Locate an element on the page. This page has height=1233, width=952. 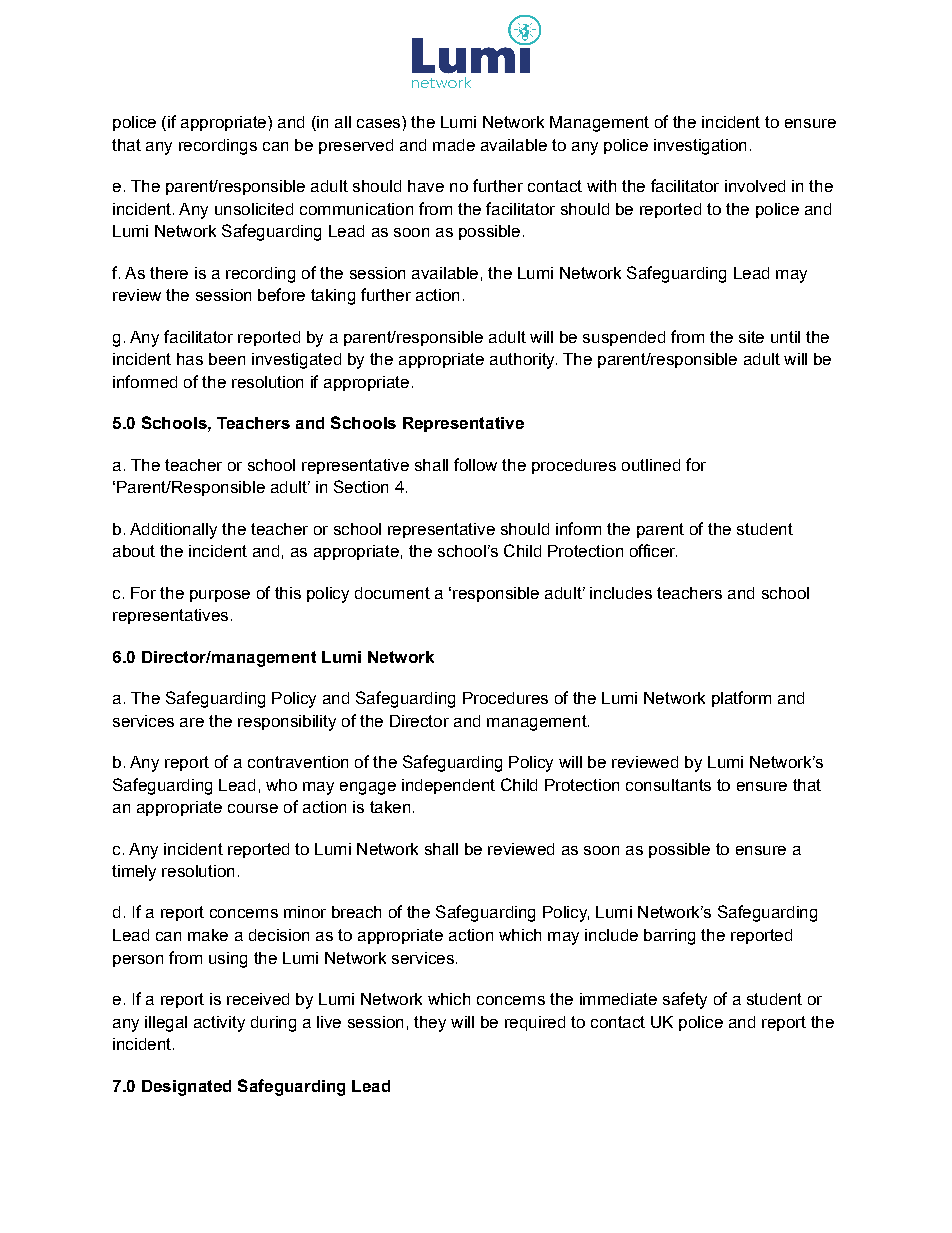
made is located at coordinates (454, 145).
